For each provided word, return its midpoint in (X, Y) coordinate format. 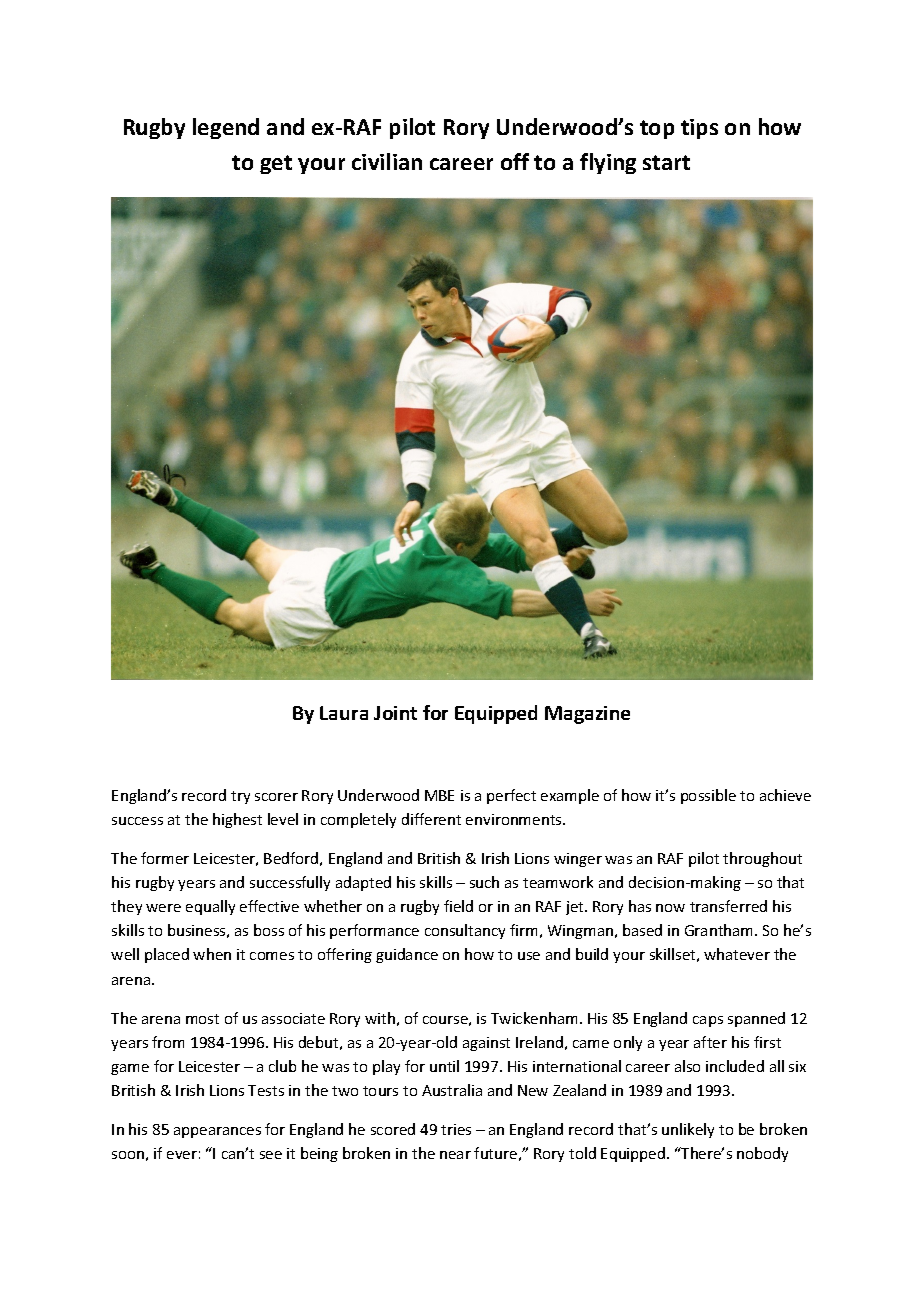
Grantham (720, 930)
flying (608, 163)
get (276, 164)
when (212, 954)
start (666, 162)
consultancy (465, 931)
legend (226, 128)
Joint (395, 713)
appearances (217, 1132)
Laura (344, 713)
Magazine (587, 715)
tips (699, 129)
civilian (387, 161)
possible (708, 796)
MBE (439, 795)
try (240, 797)
